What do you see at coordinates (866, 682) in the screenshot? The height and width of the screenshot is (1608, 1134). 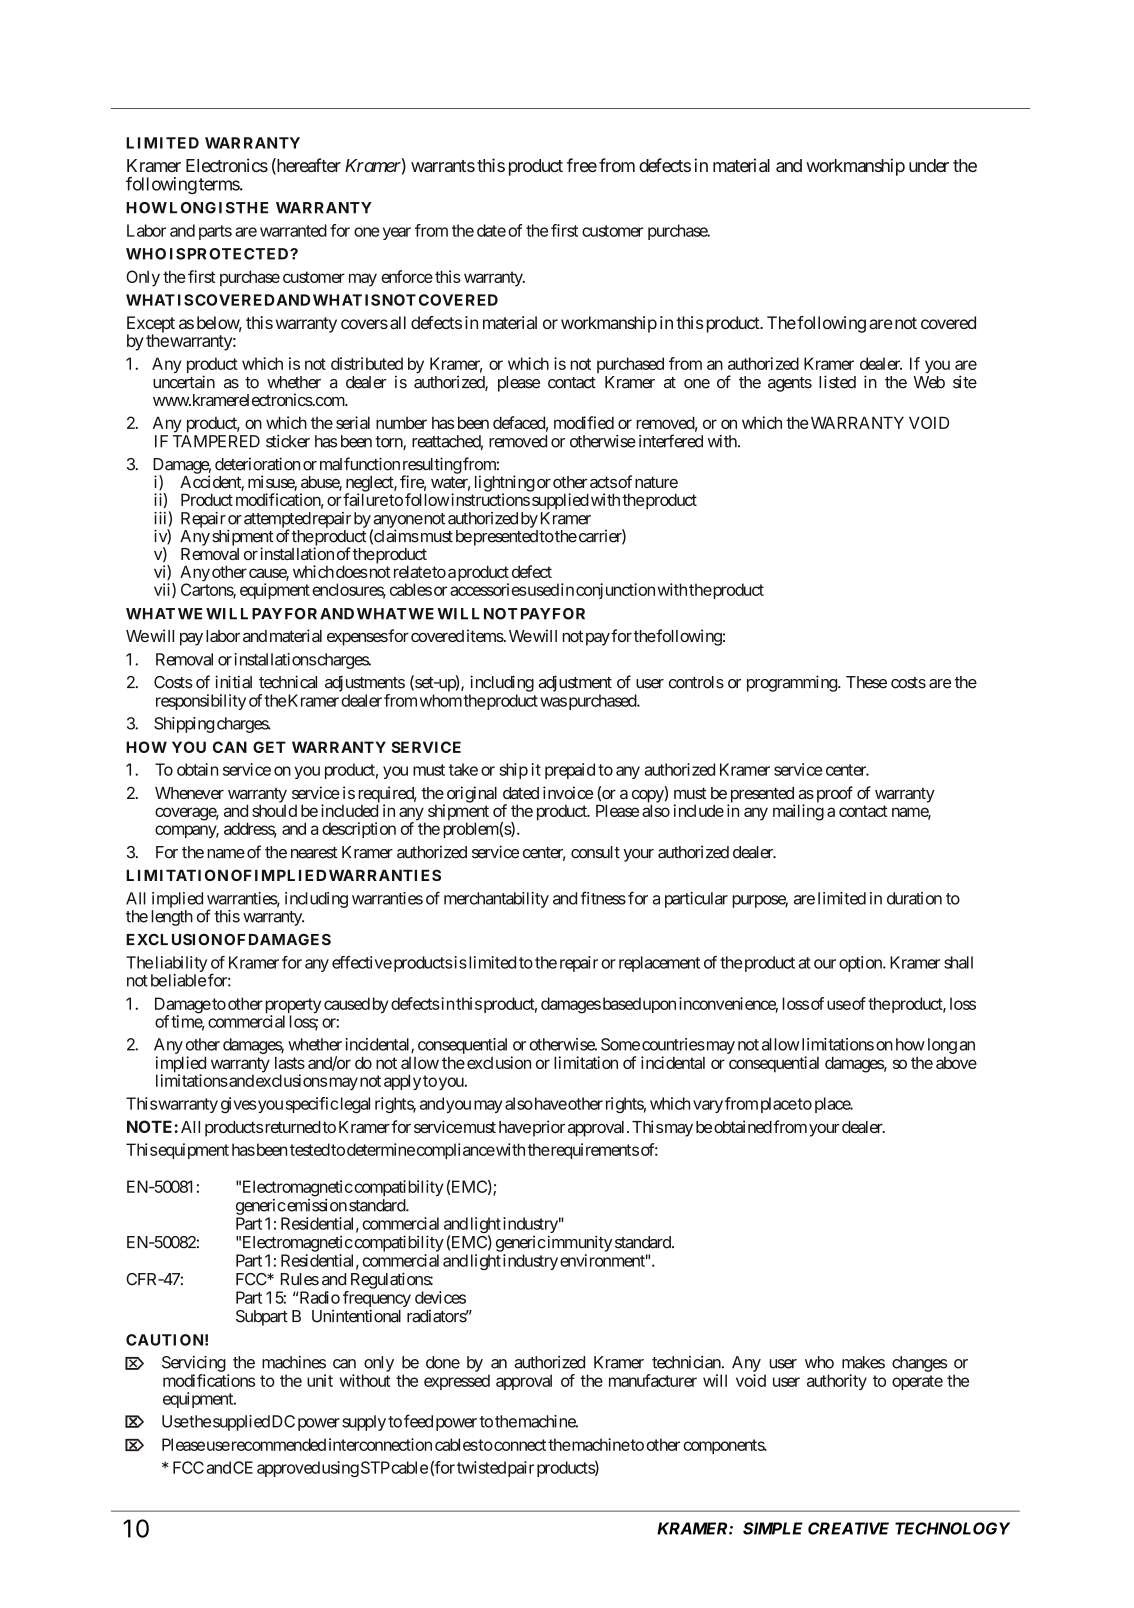 I see `These` at bounding box center [866, 682].
